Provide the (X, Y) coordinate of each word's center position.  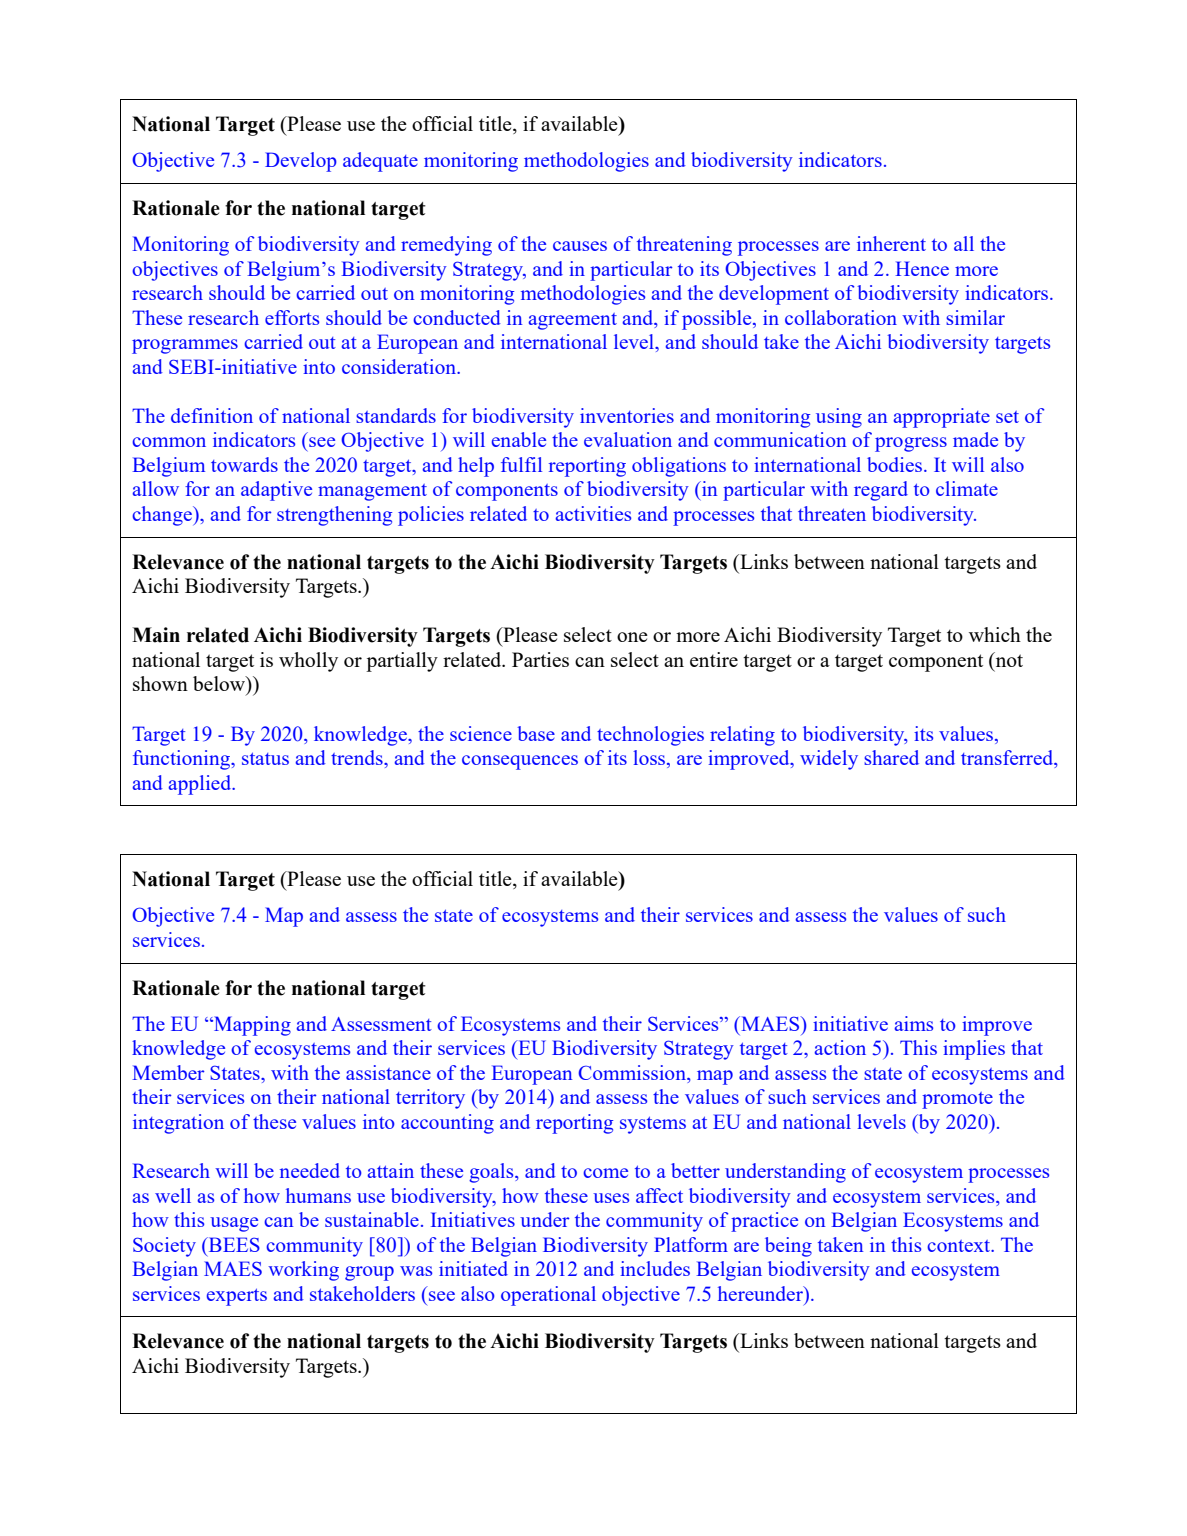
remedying (446, 246)
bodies (896, 464)
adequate (380, 162)
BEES (233, 1244)
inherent (891, 243)
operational (548, 1296)
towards (244, 464)
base (536, 733)
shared (891, 757)
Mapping (251, 1026)
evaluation (628, 439)
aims (913, 1023)
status (265, 758)
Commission (633, 1074)
